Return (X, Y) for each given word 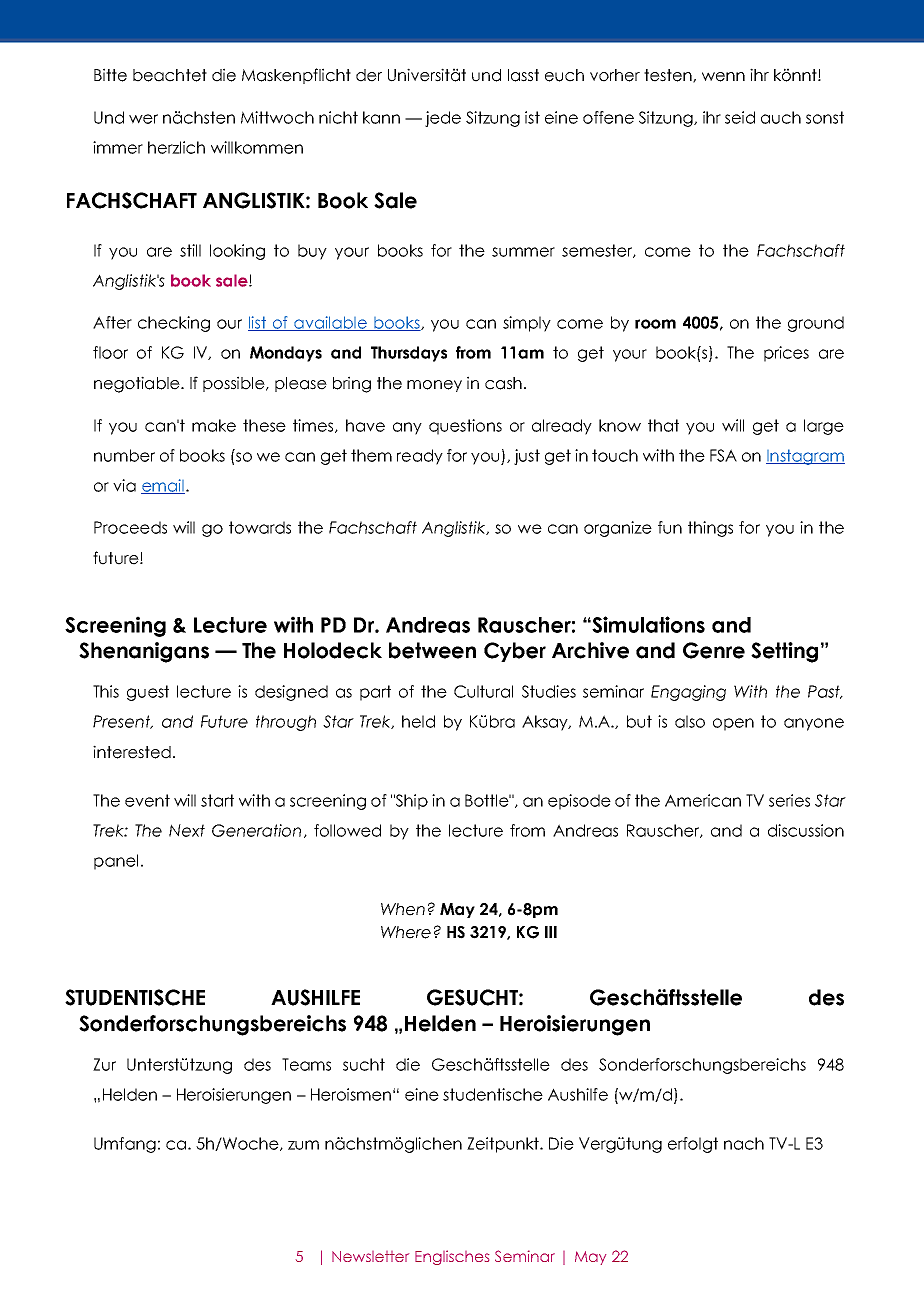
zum (303, 1145)
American (703, 800)
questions (465, 427)
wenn (723, 77)
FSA (723, 455)
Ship (411, 802)
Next (187, 830)
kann (381, 117)
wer (143, 119)
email (163, 486)
